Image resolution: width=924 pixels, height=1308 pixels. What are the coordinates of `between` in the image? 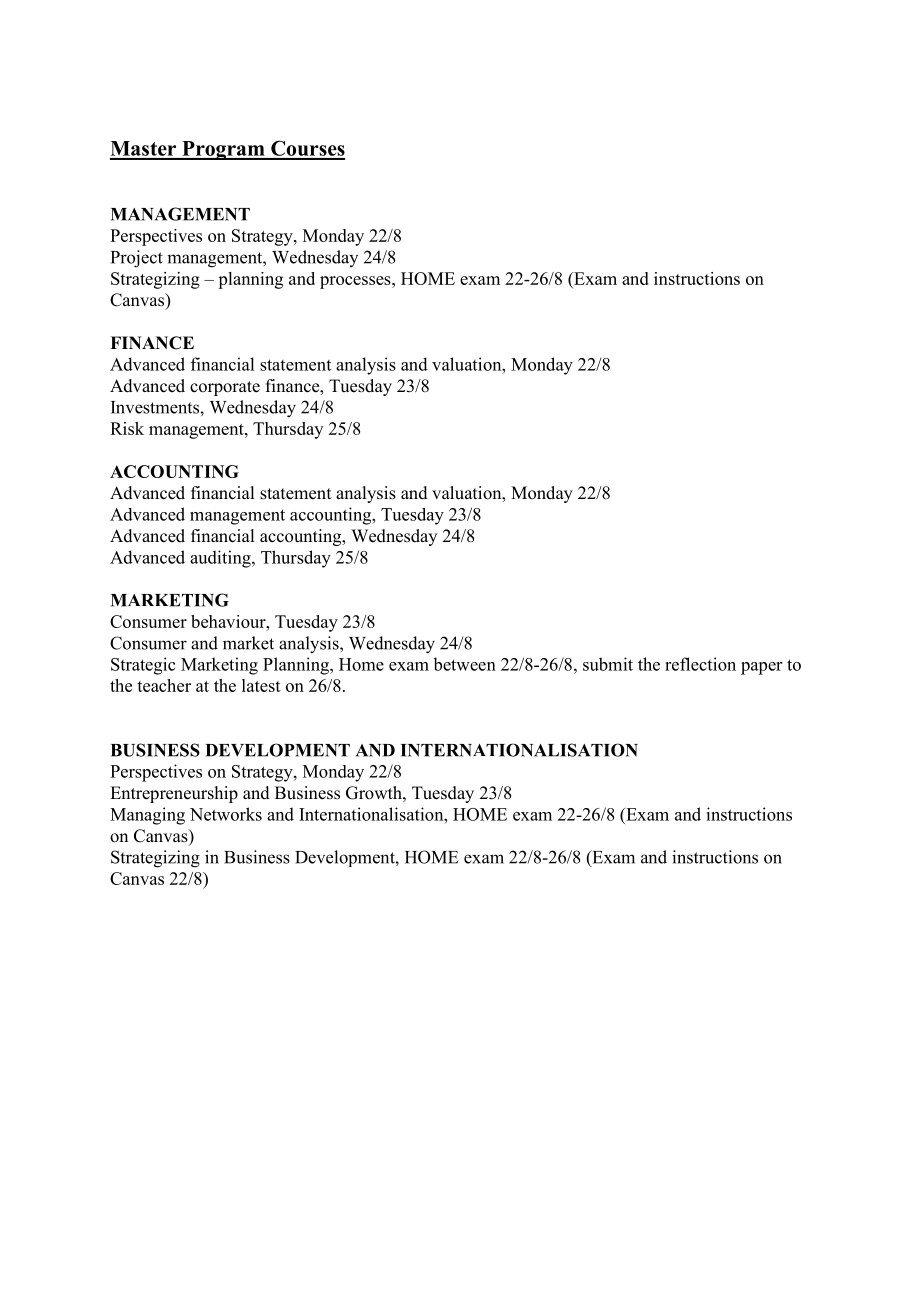 It's located at (464, 664).
